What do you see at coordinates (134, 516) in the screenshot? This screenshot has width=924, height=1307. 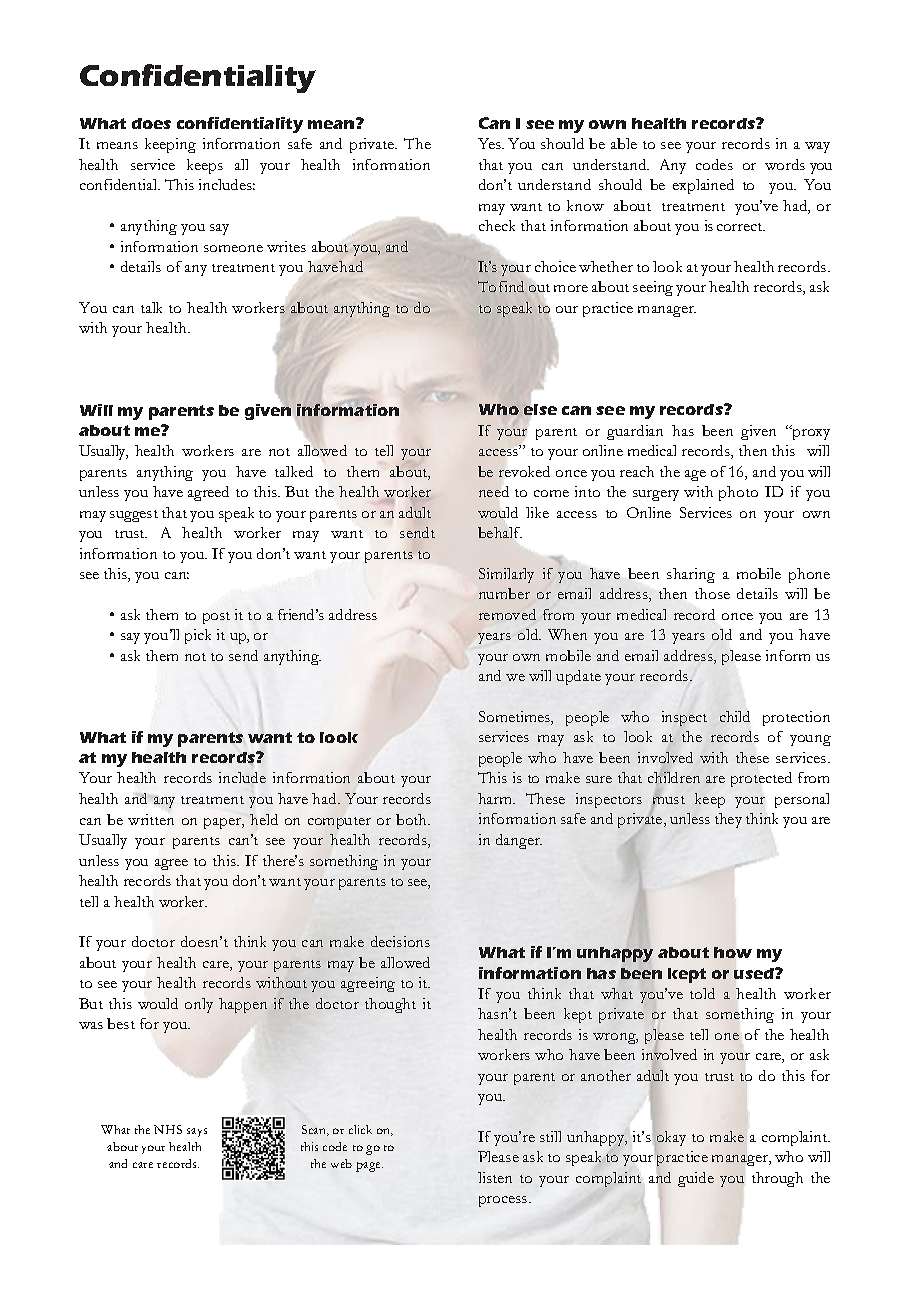 I see `suggest` at bounding box center [134, 516].
